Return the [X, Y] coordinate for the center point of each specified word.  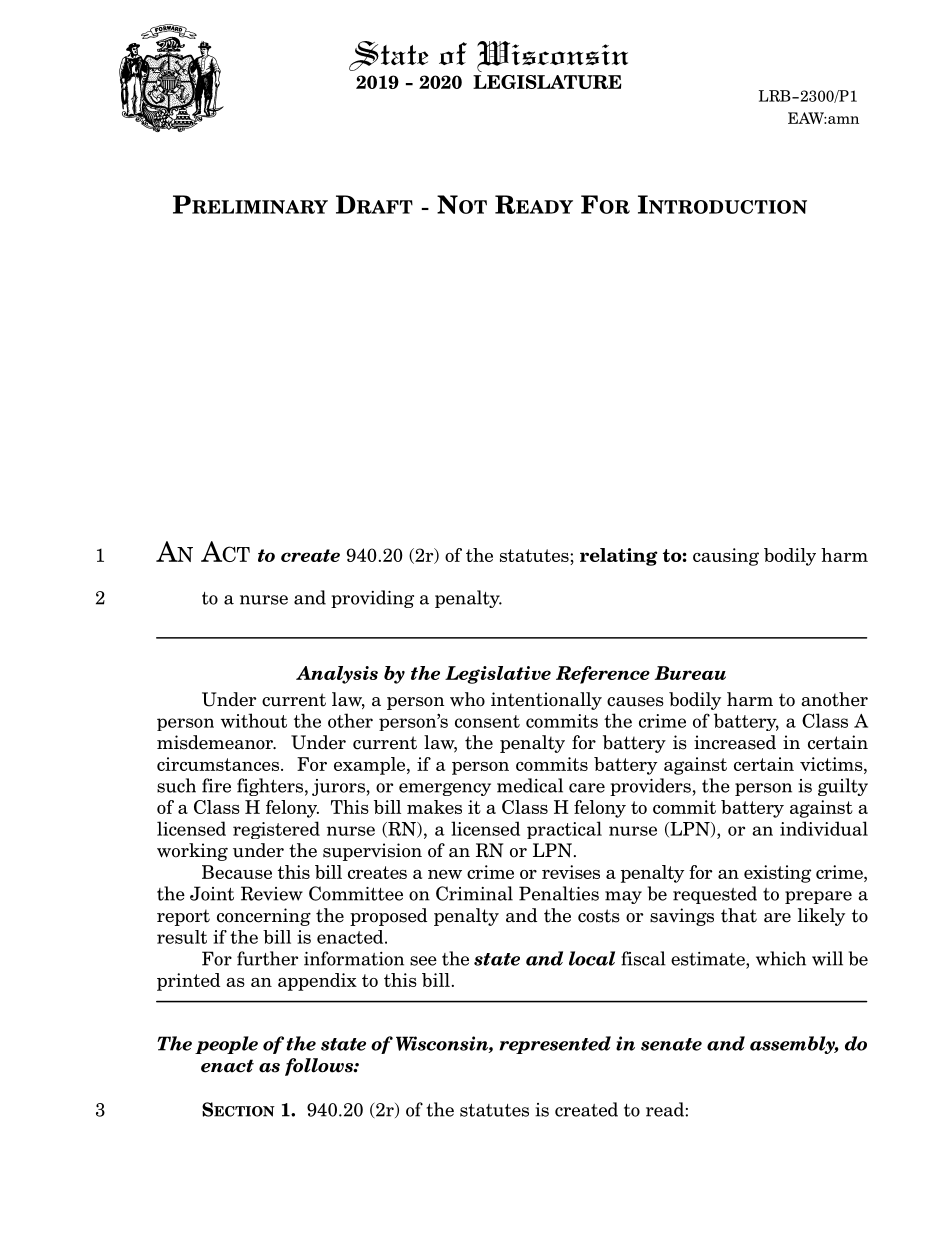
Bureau [690, 673]
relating [619, 557]
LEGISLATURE [547, 82]
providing [372, 599]
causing [726, 557]
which [781, 958]
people [226, 1045]
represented [555, 1045]
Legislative [498, 675]
